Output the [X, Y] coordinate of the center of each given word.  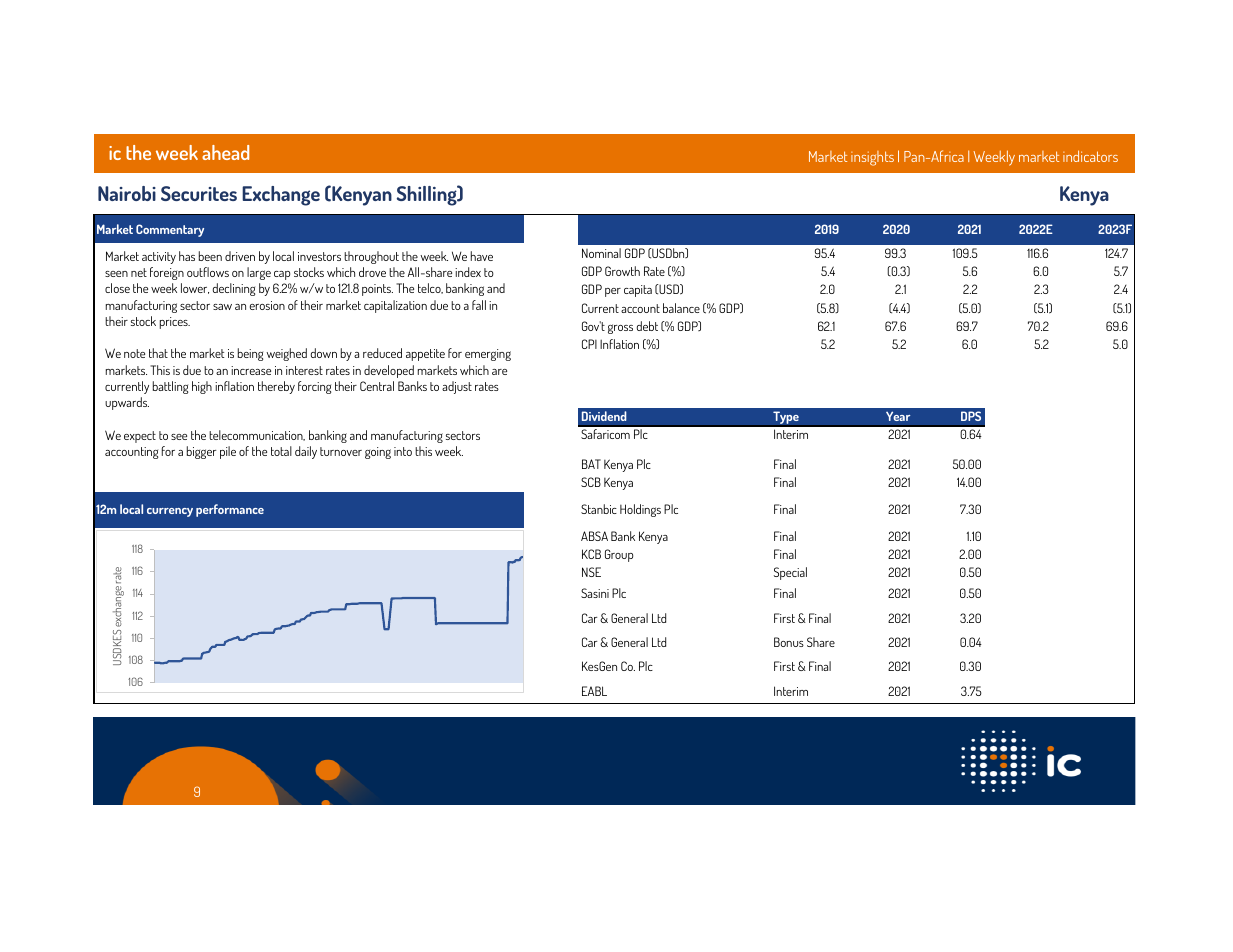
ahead [225, 152]
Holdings [640, 510]
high [202, 387]
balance [681, 308]
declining [234, 289]
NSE [591, 572]
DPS [971, 416]
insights [872, 158]
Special [790, 573]
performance [230, 510]
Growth [622, 271]
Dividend [604, 416]
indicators [1090, 156]
